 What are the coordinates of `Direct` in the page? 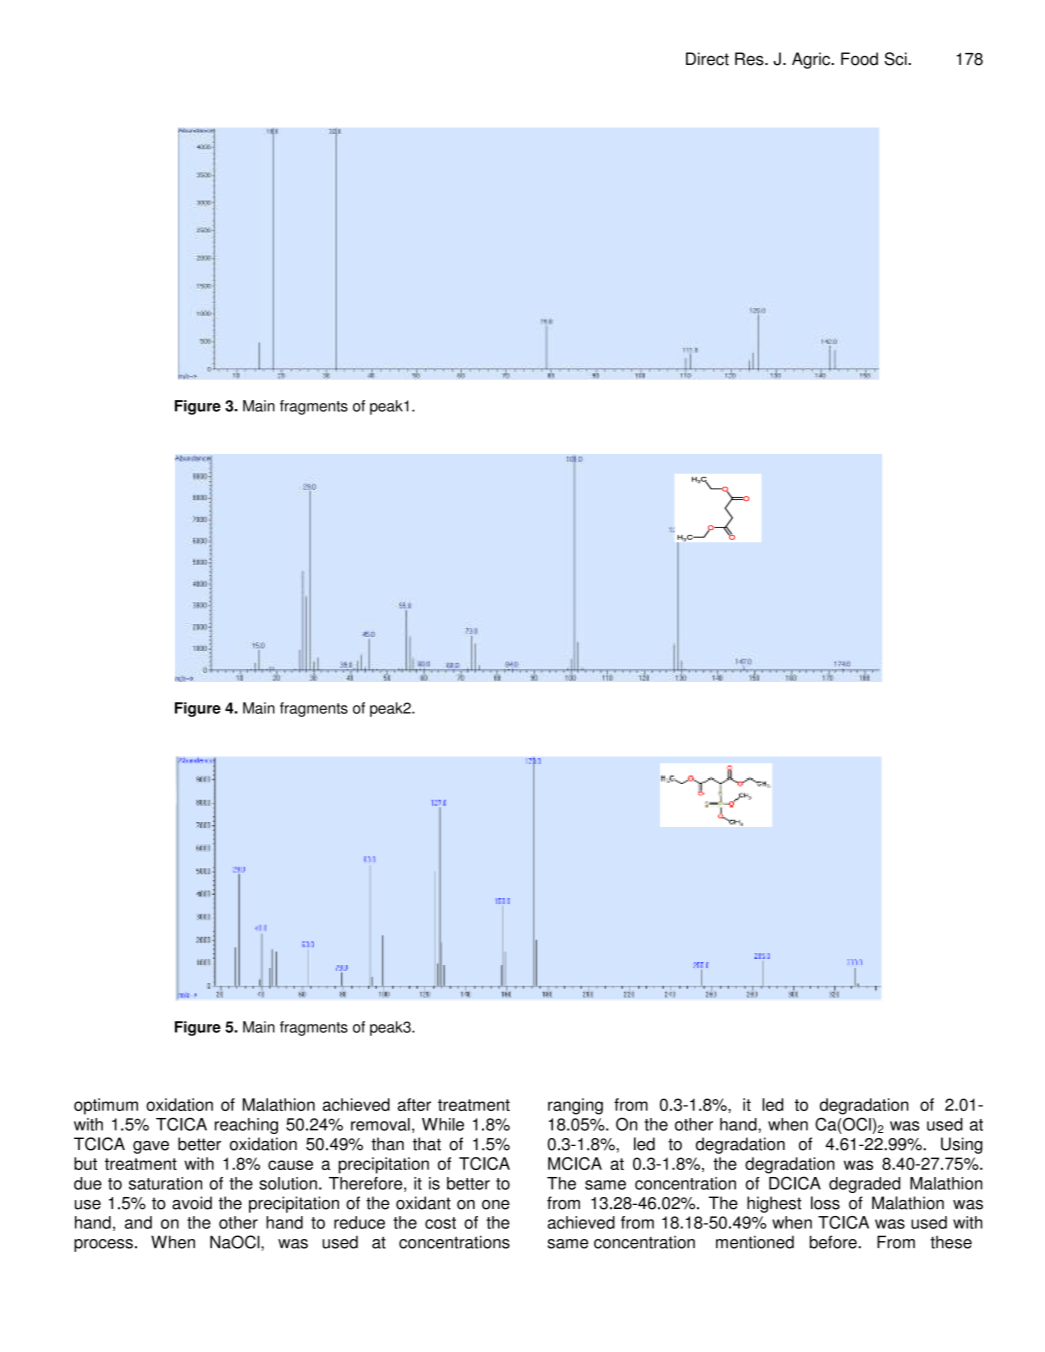 It's located at (707, 59).
